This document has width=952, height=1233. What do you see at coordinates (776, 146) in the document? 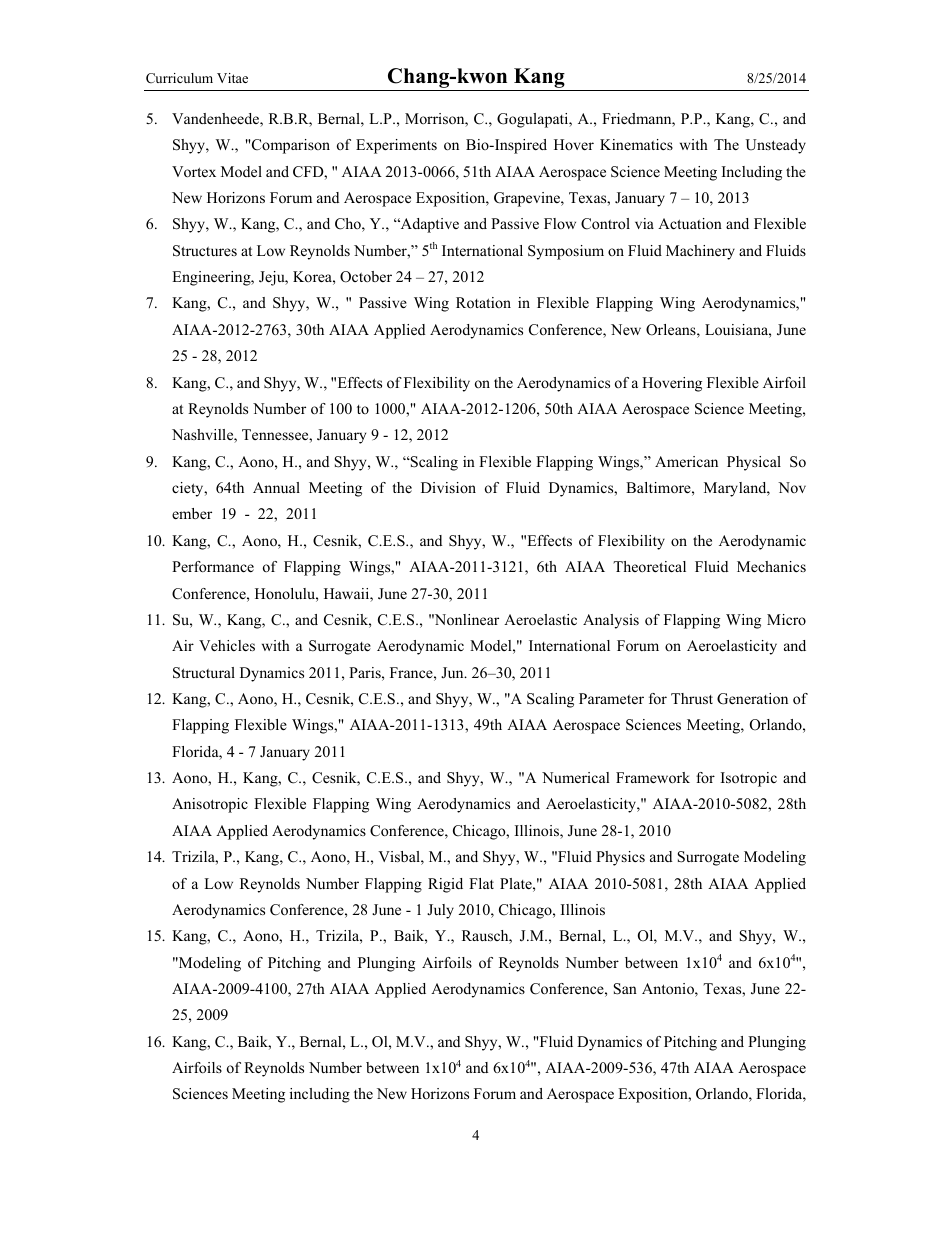
I see `Unsteady` at bounding box center [776, 146].
